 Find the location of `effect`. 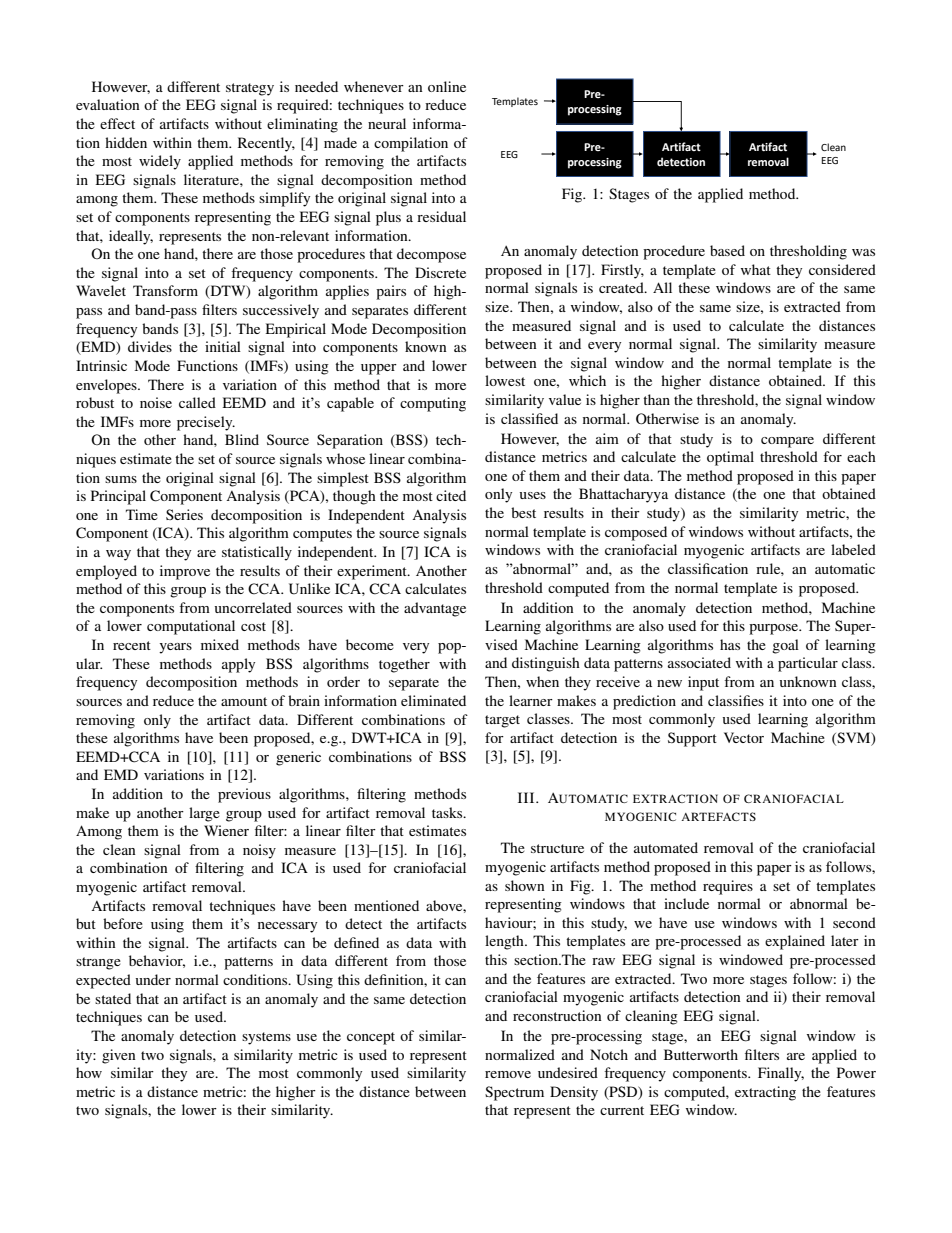

effect is located at coordinates (117, 123).
